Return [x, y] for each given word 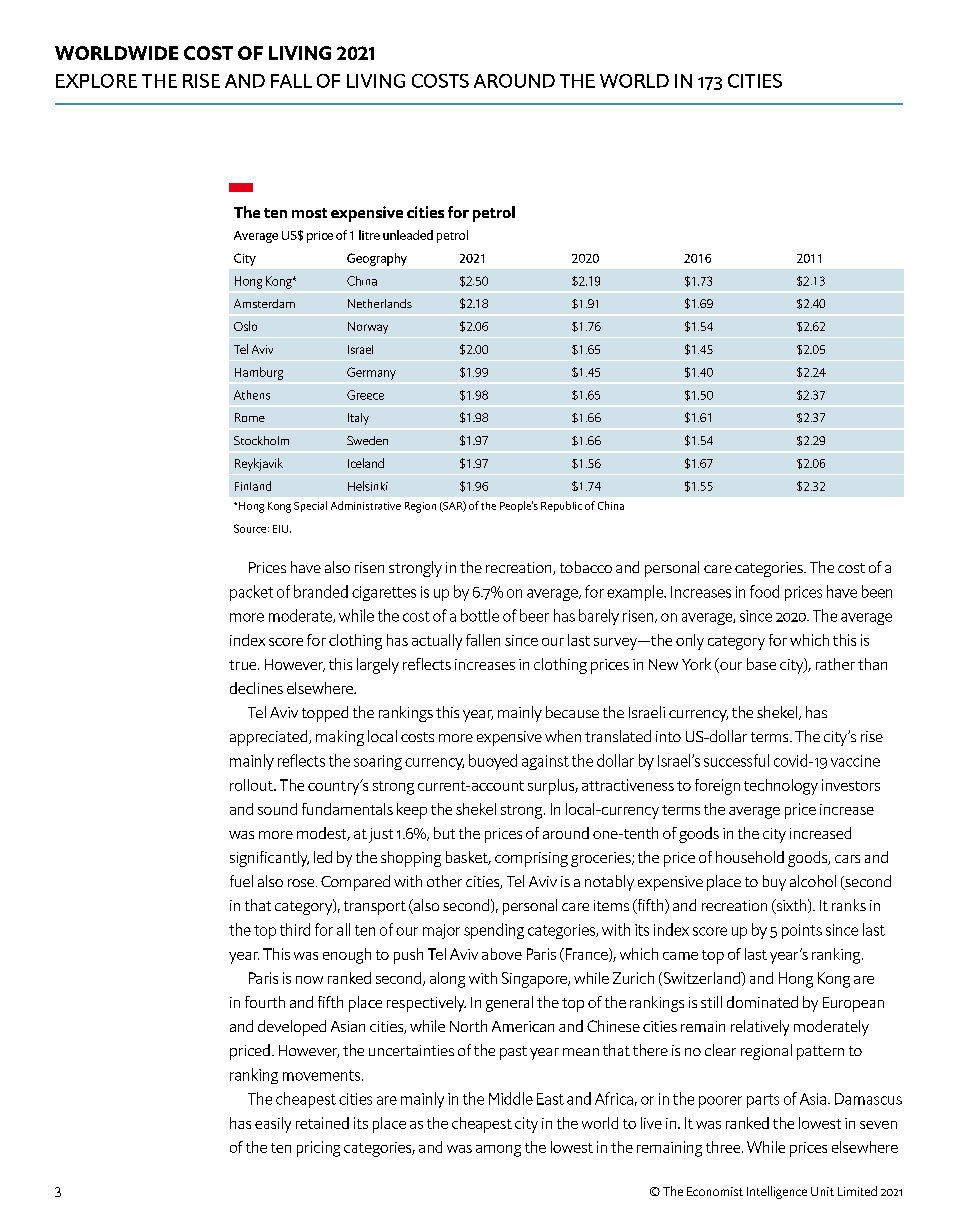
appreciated [270, 738]
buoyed [493, 762]
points [802, 931]
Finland [253, 486]
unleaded [408, 235]
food [764, 591]
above [502, 954]
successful [736, 760]
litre [369, 235]
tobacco [586, 567]
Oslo [245, 326]
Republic [561, 506]
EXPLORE [96, 81]
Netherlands [380, 303]
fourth [265, 1002]
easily [273, 1125]
